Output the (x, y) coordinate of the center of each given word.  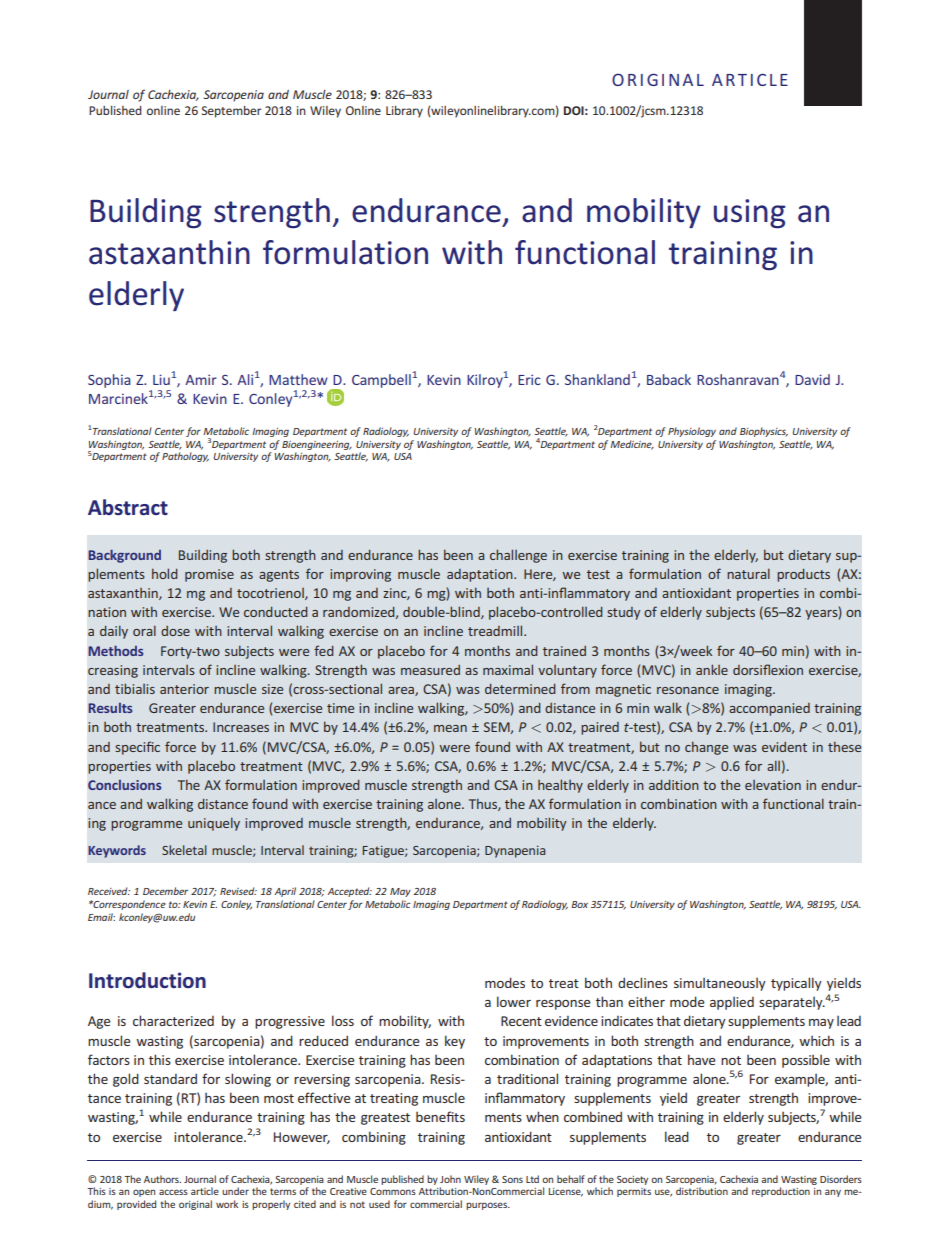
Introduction (147, 980)
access (173, 1192)
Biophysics (764, 432)
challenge (518, 556)
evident (784, 747)
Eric (529, 379)
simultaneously (720, 984)
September (231, 112)
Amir (201, 379)
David (812, 379)
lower (514, 1001)
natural (748, 573)
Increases (241, 727)
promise (209, 575)
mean (450, 728)
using (750, 214)
